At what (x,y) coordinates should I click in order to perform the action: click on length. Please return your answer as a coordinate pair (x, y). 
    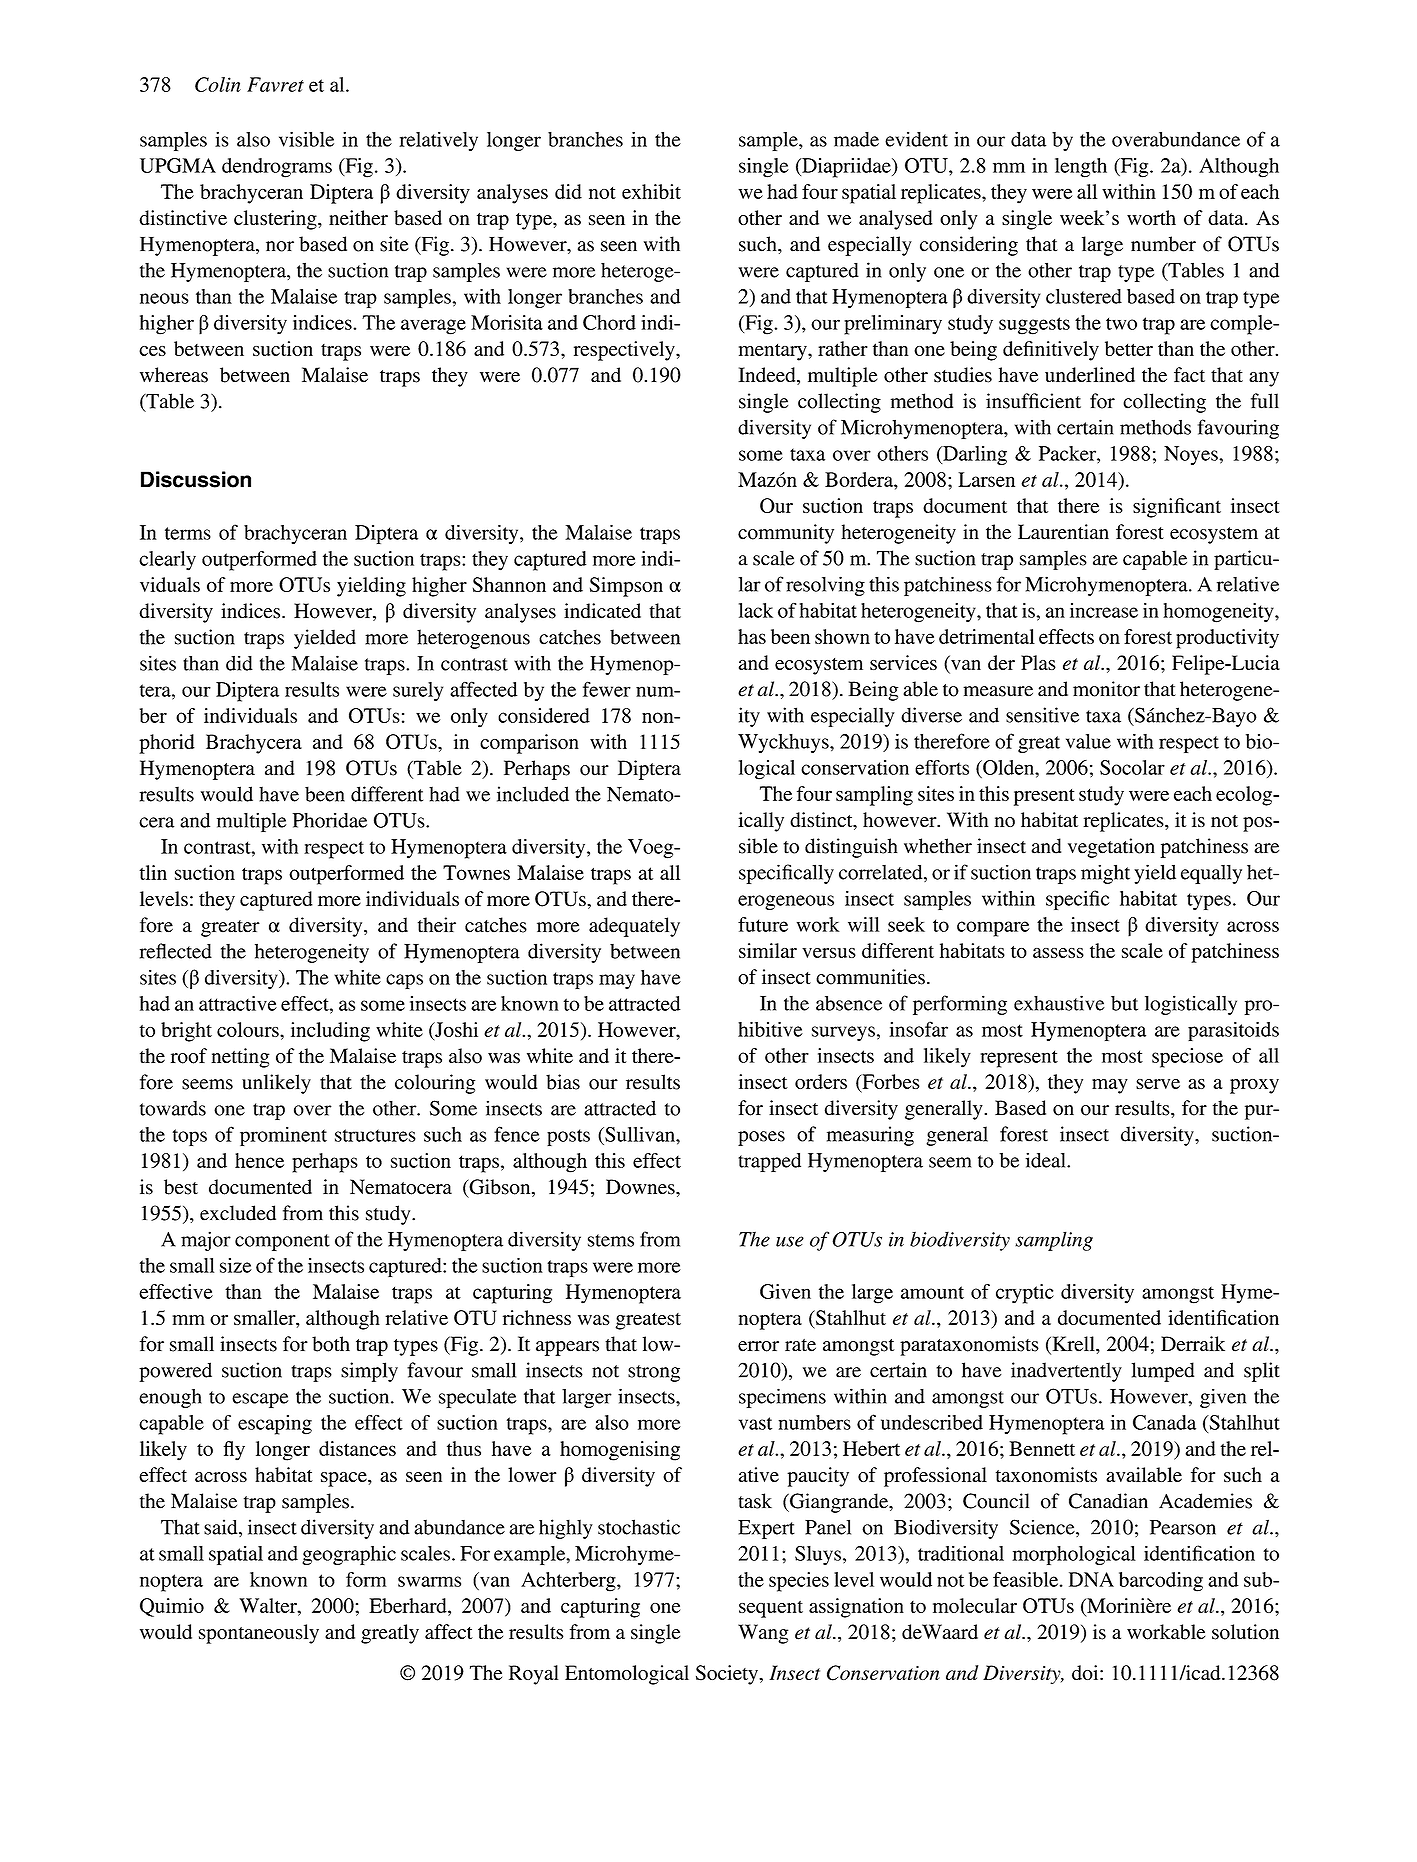
    Looking at the image, I should click on (1081, 168).
